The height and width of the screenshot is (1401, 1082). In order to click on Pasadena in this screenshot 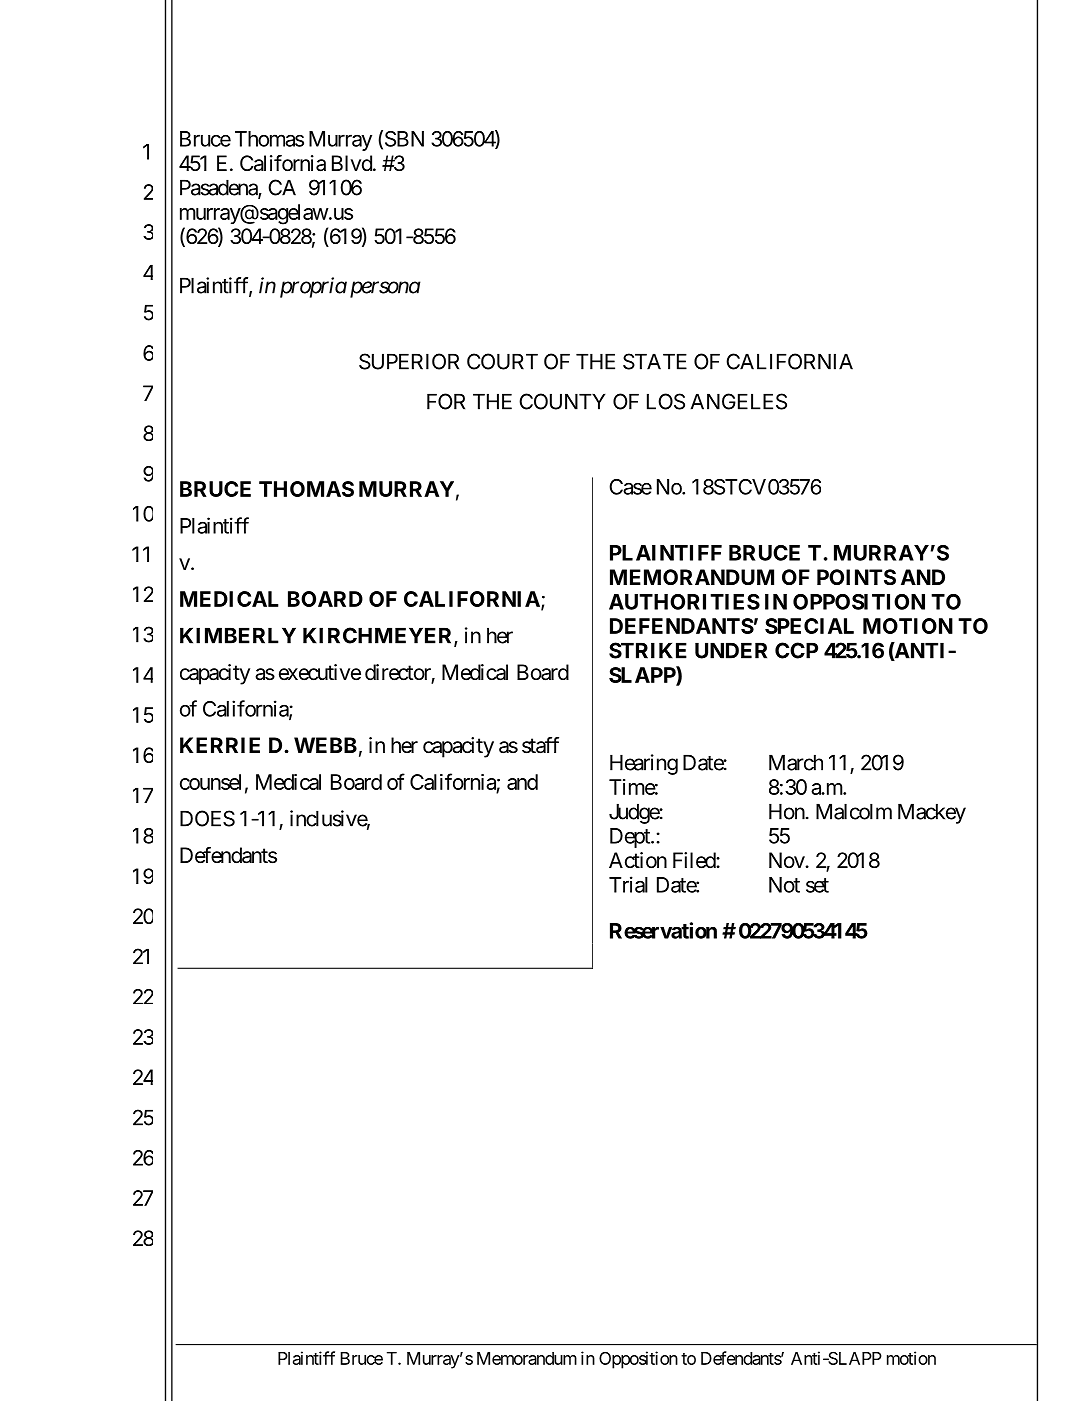, I will do `click(219, 188)`.
